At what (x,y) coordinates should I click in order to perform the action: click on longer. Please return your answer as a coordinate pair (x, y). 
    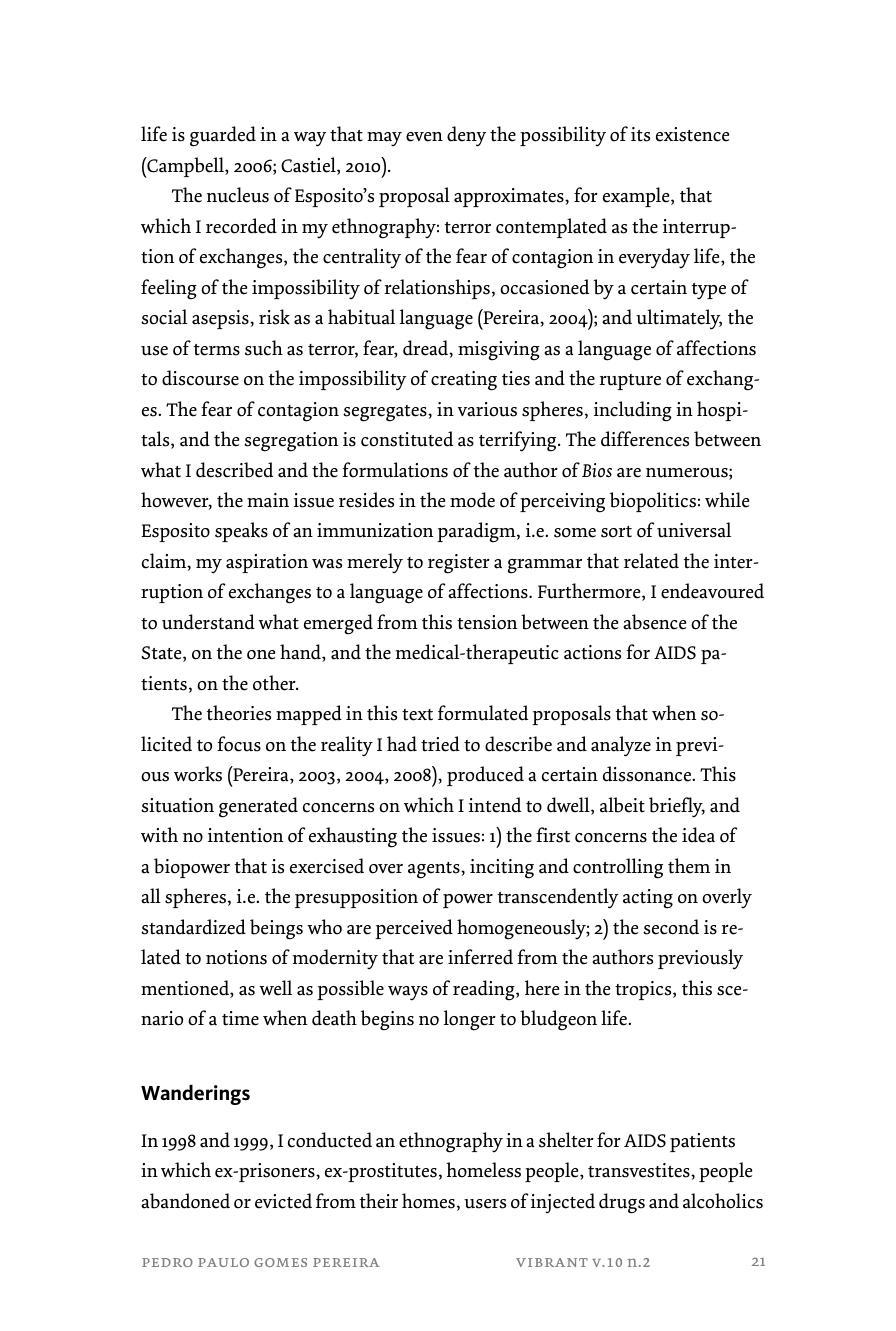
    Looking at the image, I should click on (470, 1020).
